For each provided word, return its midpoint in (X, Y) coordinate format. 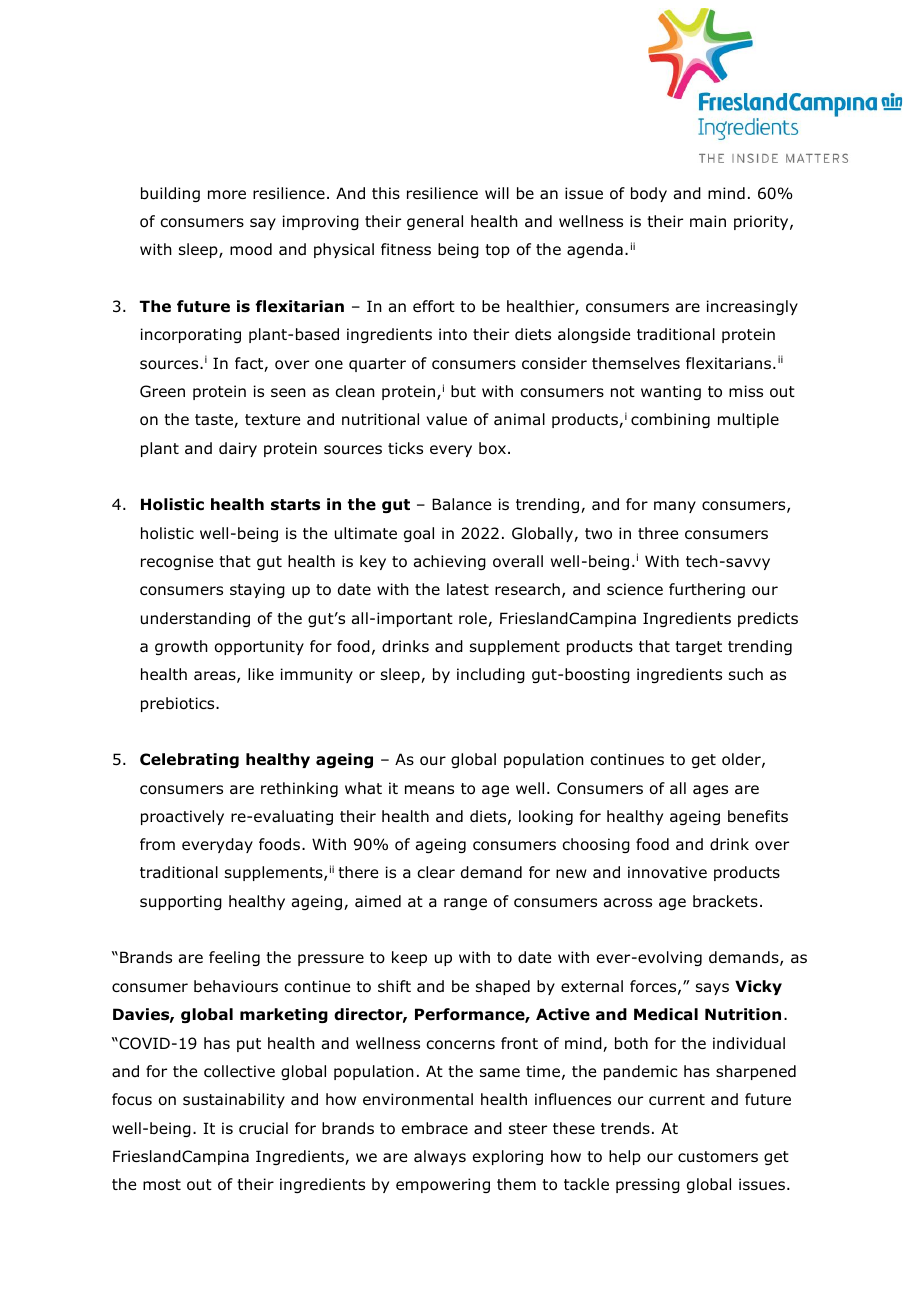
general (435, 222)
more (227, 195)
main (708, 221)
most (162, 1185)
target (698, 648)
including (491, 675)
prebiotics (179, 704)
